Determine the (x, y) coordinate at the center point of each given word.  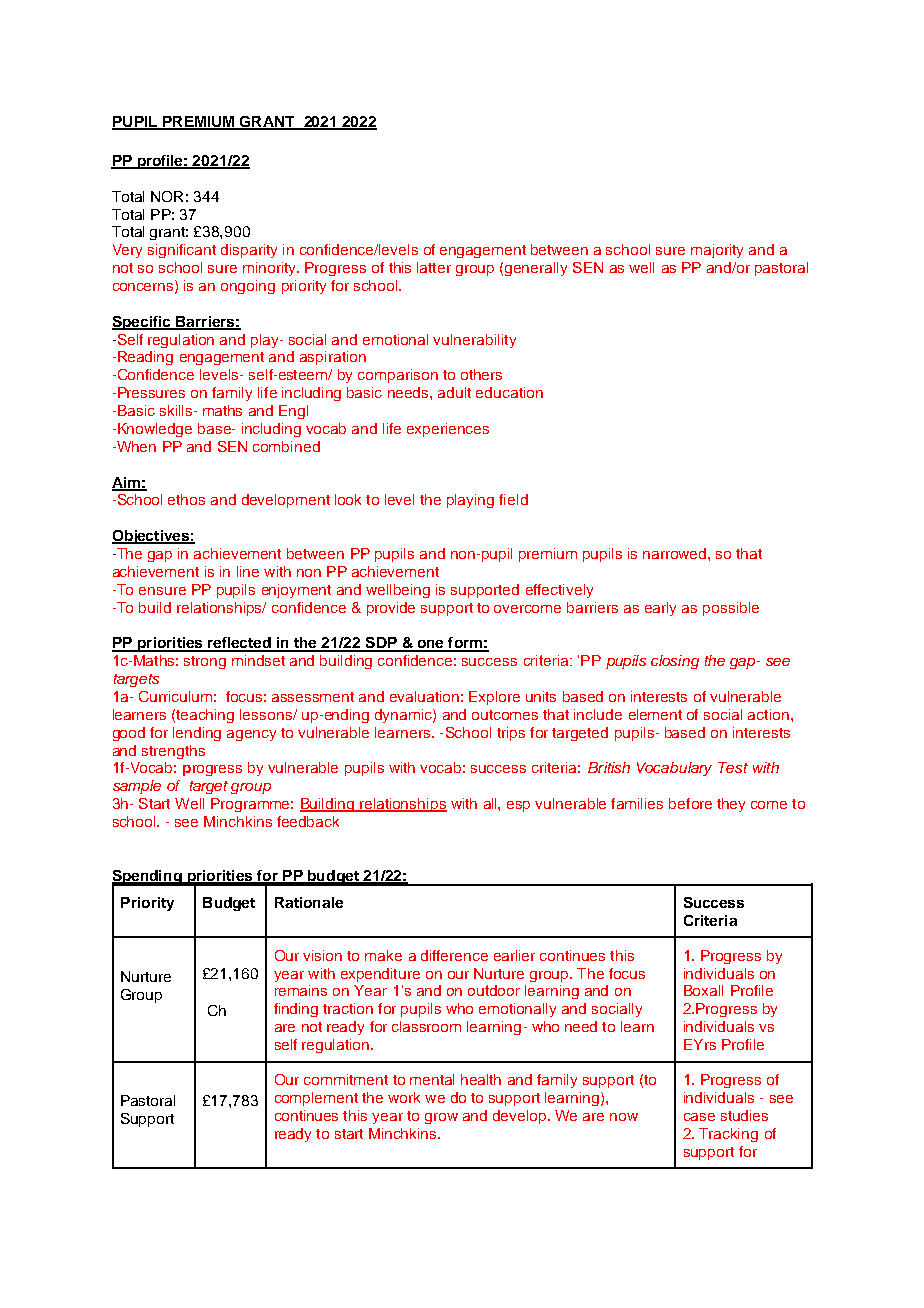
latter (434, 267)
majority (717, 251)
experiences (448, 430)
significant (182, 251)
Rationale (309, 902)
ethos (186, 499)
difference (454, 955)
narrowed (676, 553)
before (690, 803)
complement (316, 1099)
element (655, 714)
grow (441, 1118)
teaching (205, 716)
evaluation (424, 696)
